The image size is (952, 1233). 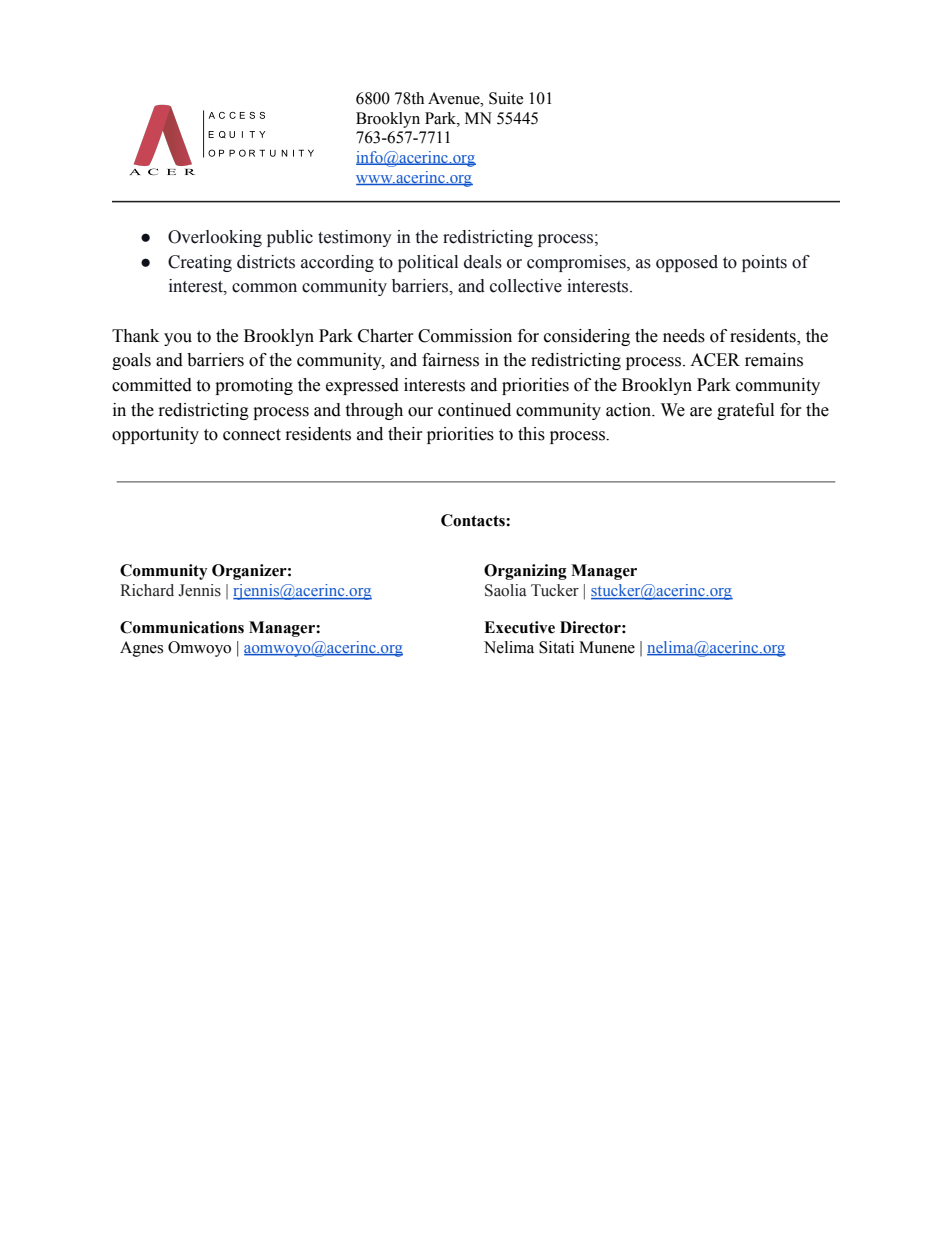 I want to click on political, so click(x=428, y=263).
